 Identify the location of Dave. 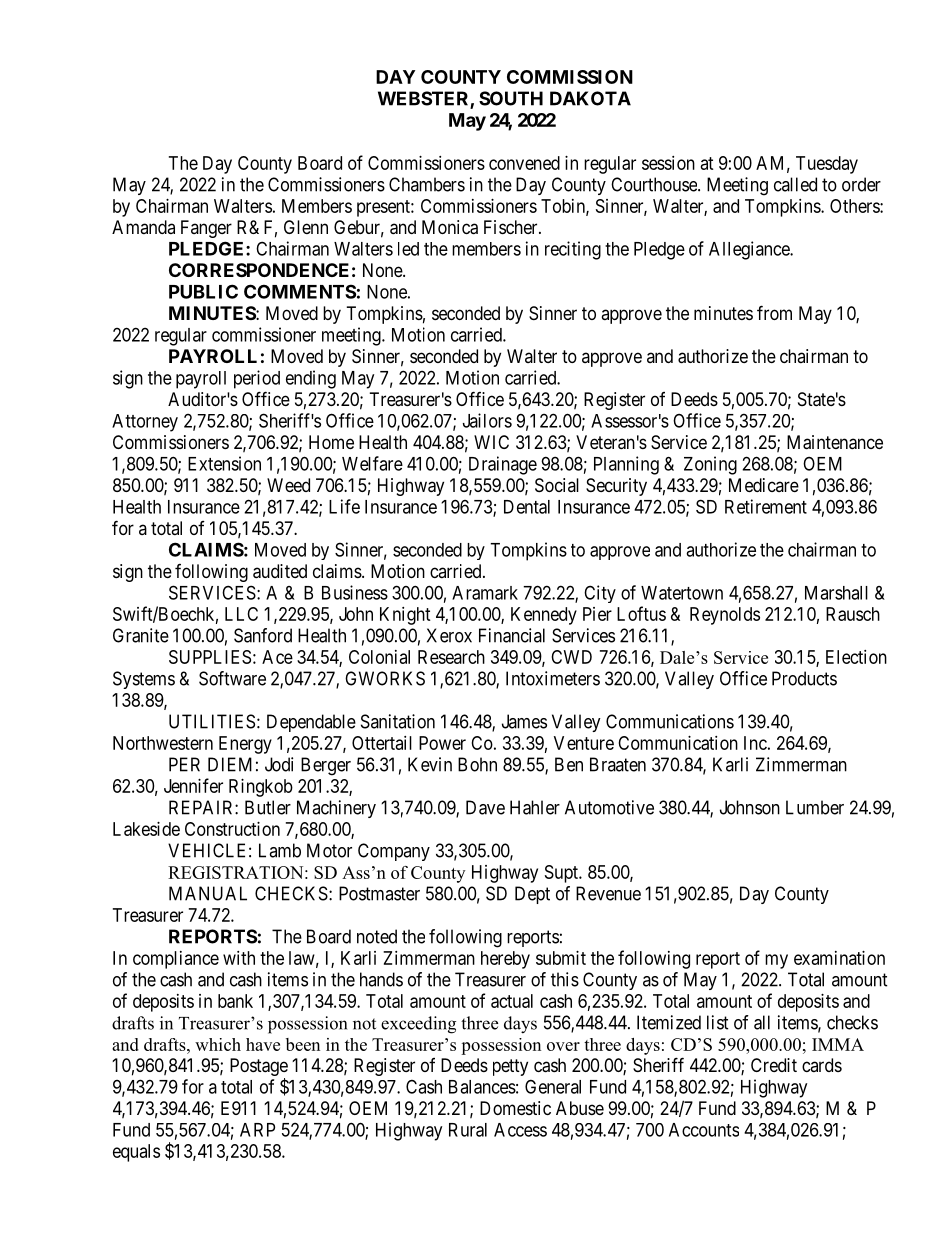
(485, 807).
